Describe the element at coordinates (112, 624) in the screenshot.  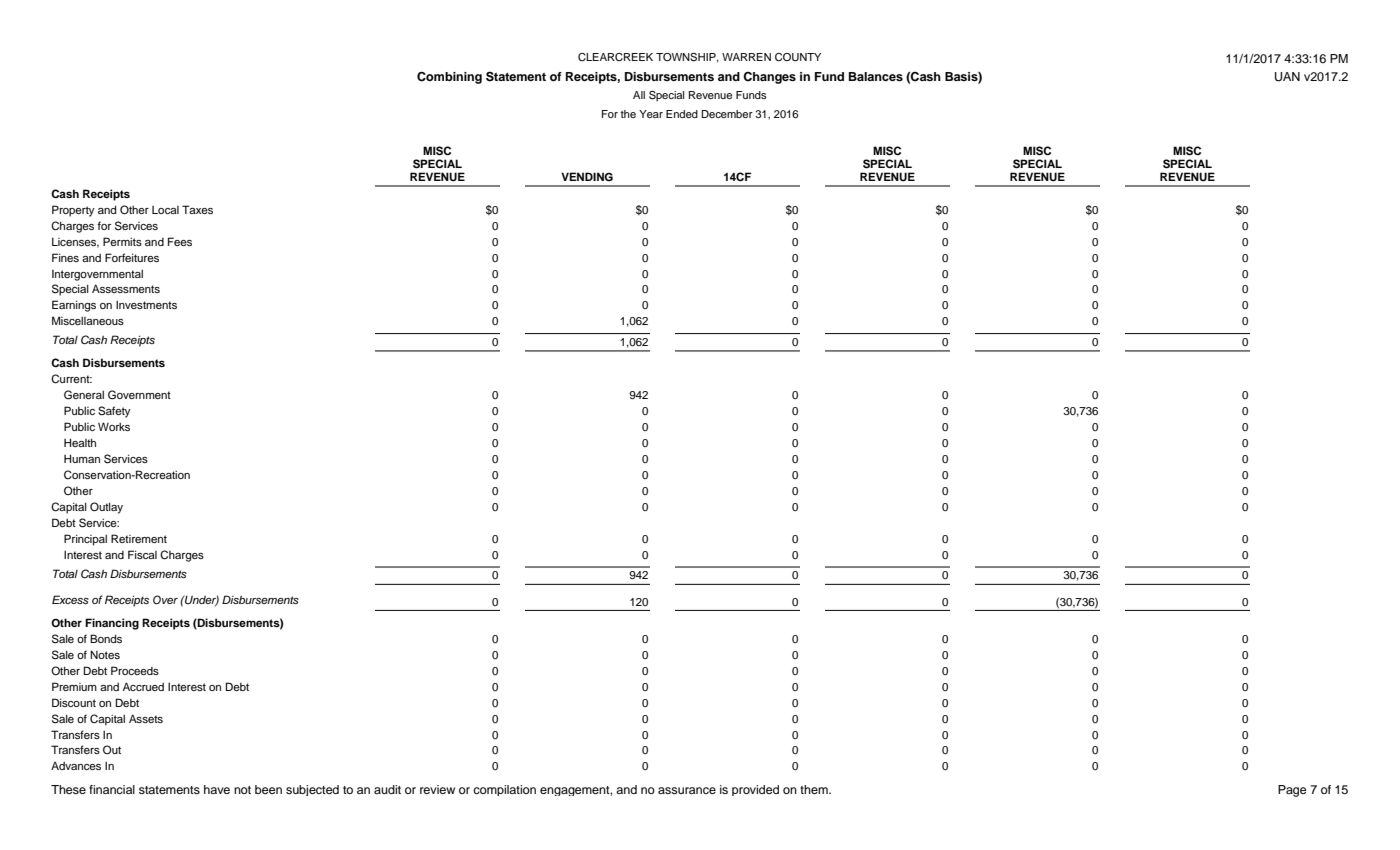
I see `Financing` at that location.
